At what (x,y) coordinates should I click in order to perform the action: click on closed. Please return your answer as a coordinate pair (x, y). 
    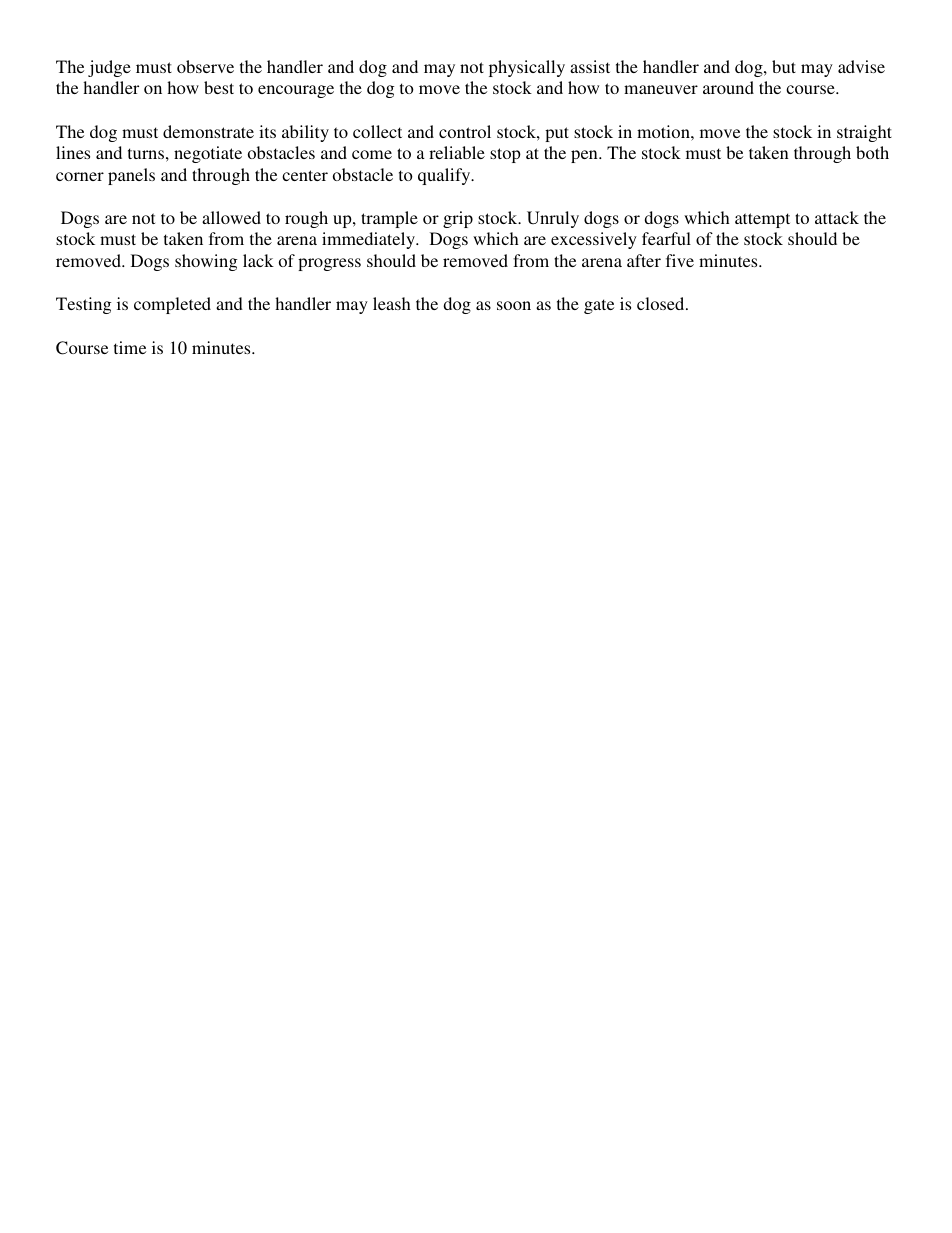
    Looking at the image, I should click on (662, 303).
